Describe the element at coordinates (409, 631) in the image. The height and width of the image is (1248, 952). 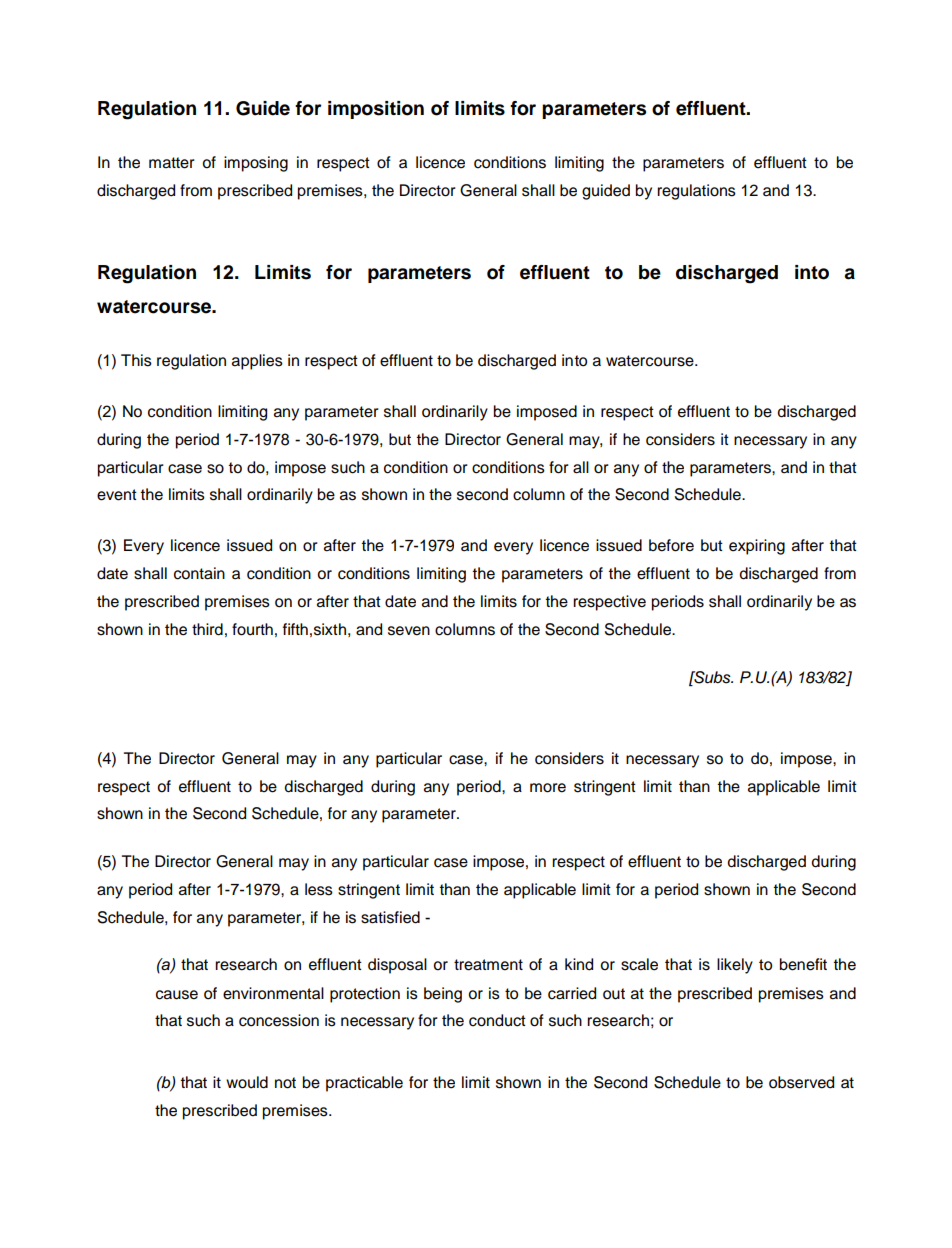
I see `seven` at that location.
